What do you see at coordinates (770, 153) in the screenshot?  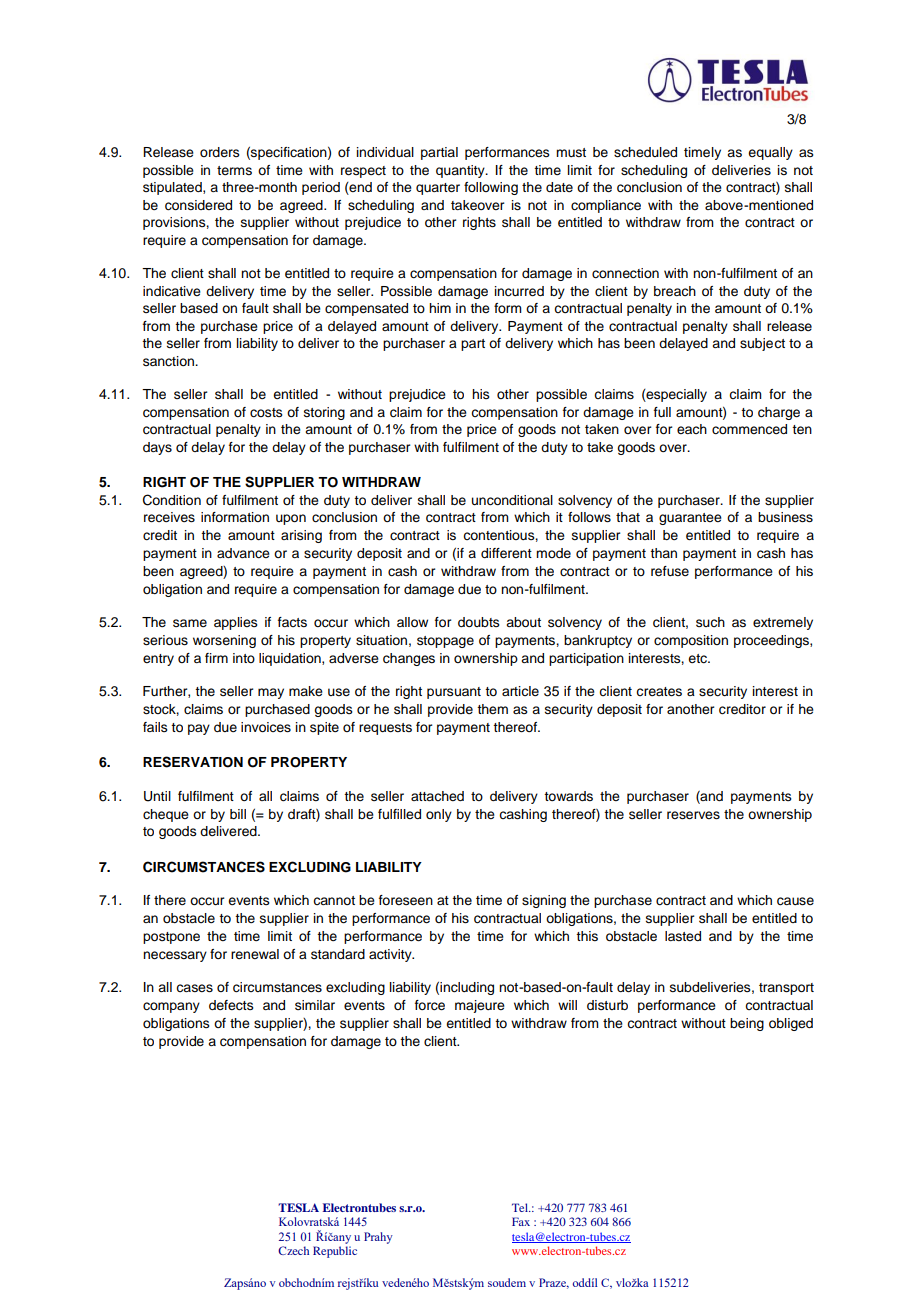 I see `equally` at bounding box center [770, 153].
